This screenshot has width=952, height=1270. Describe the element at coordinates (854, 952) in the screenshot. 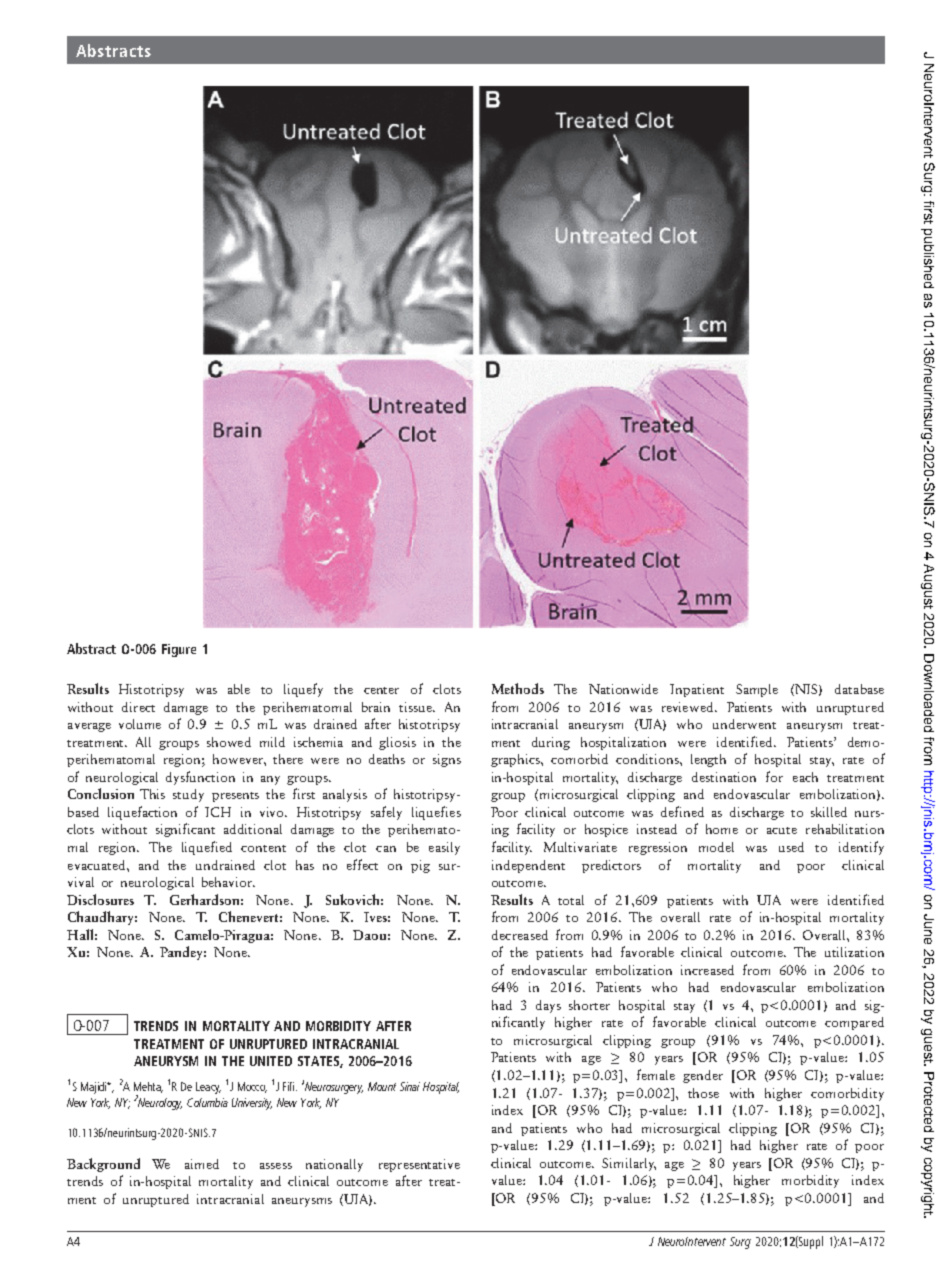

I see `utilization` at that location.
